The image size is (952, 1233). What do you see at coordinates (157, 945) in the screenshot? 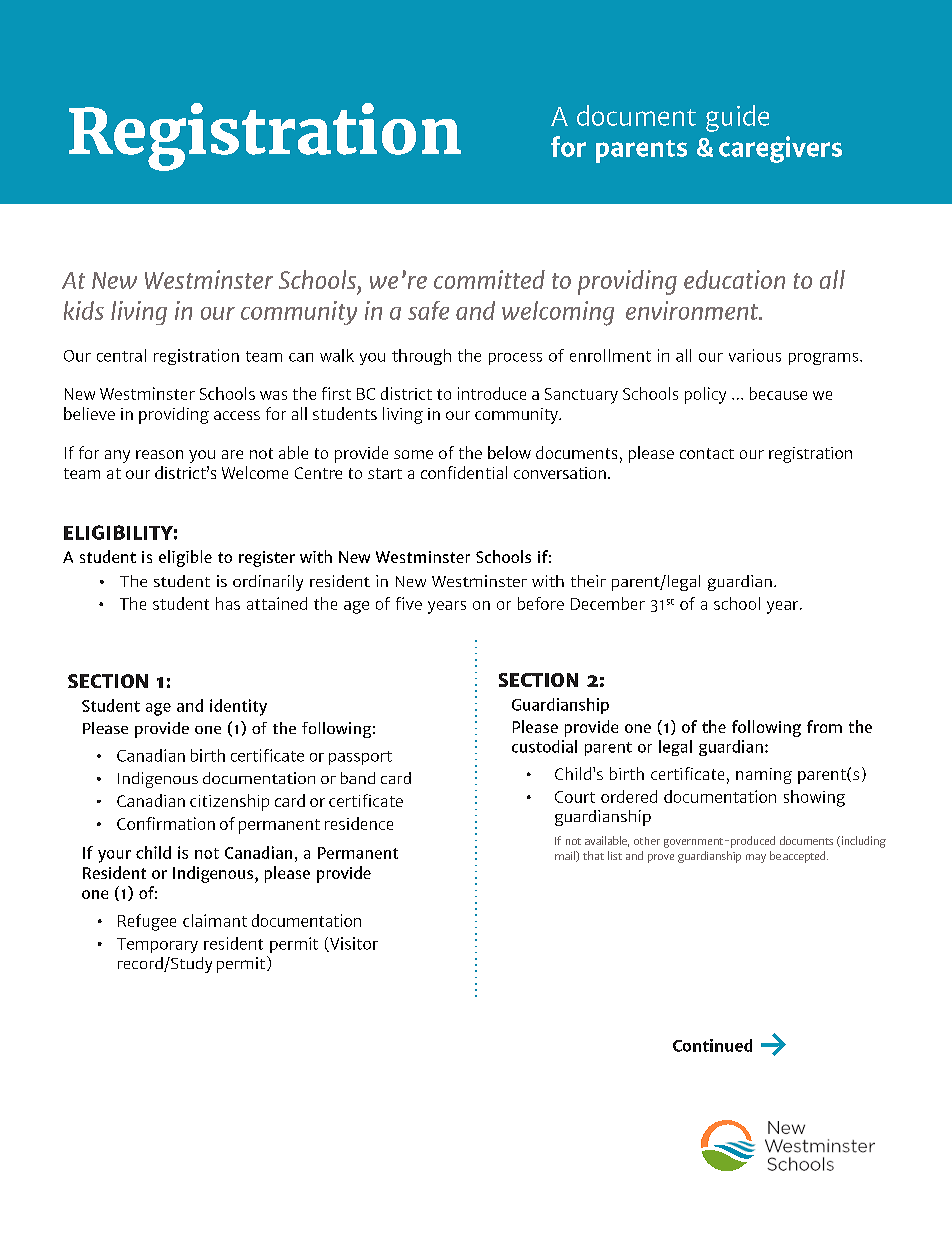
I see `Temporary` at bounding box center [157, 945].
